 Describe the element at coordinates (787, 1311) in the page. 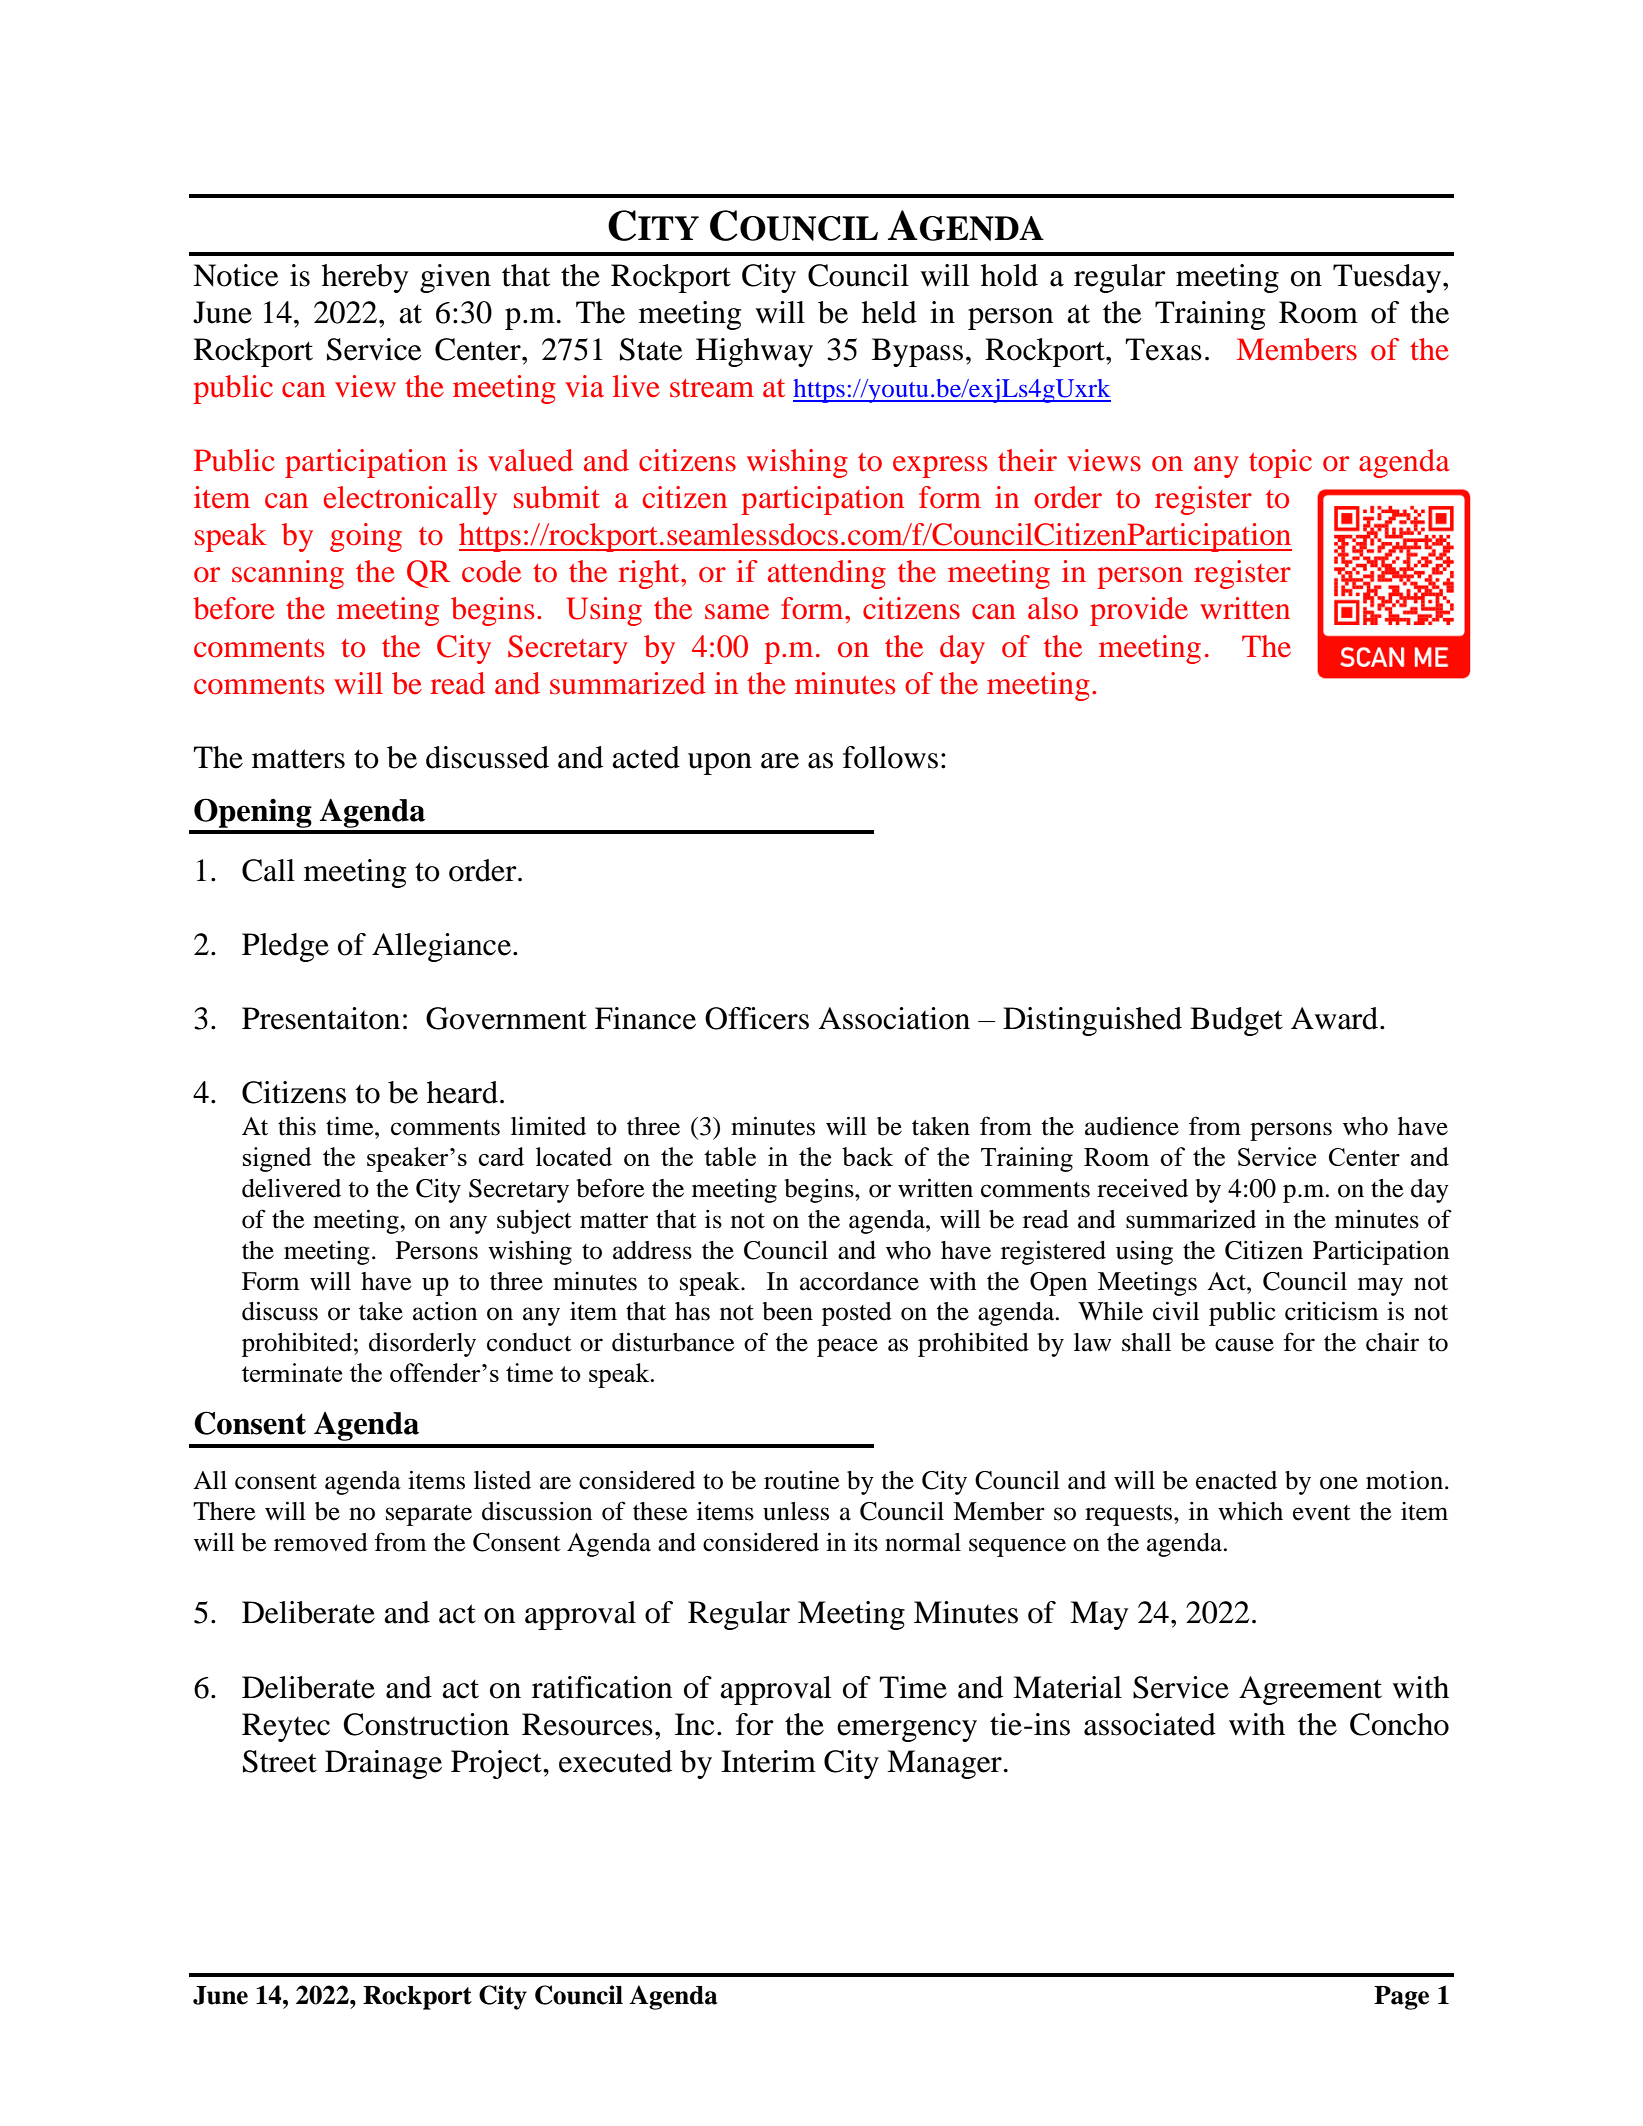

I see `been` at that location.
